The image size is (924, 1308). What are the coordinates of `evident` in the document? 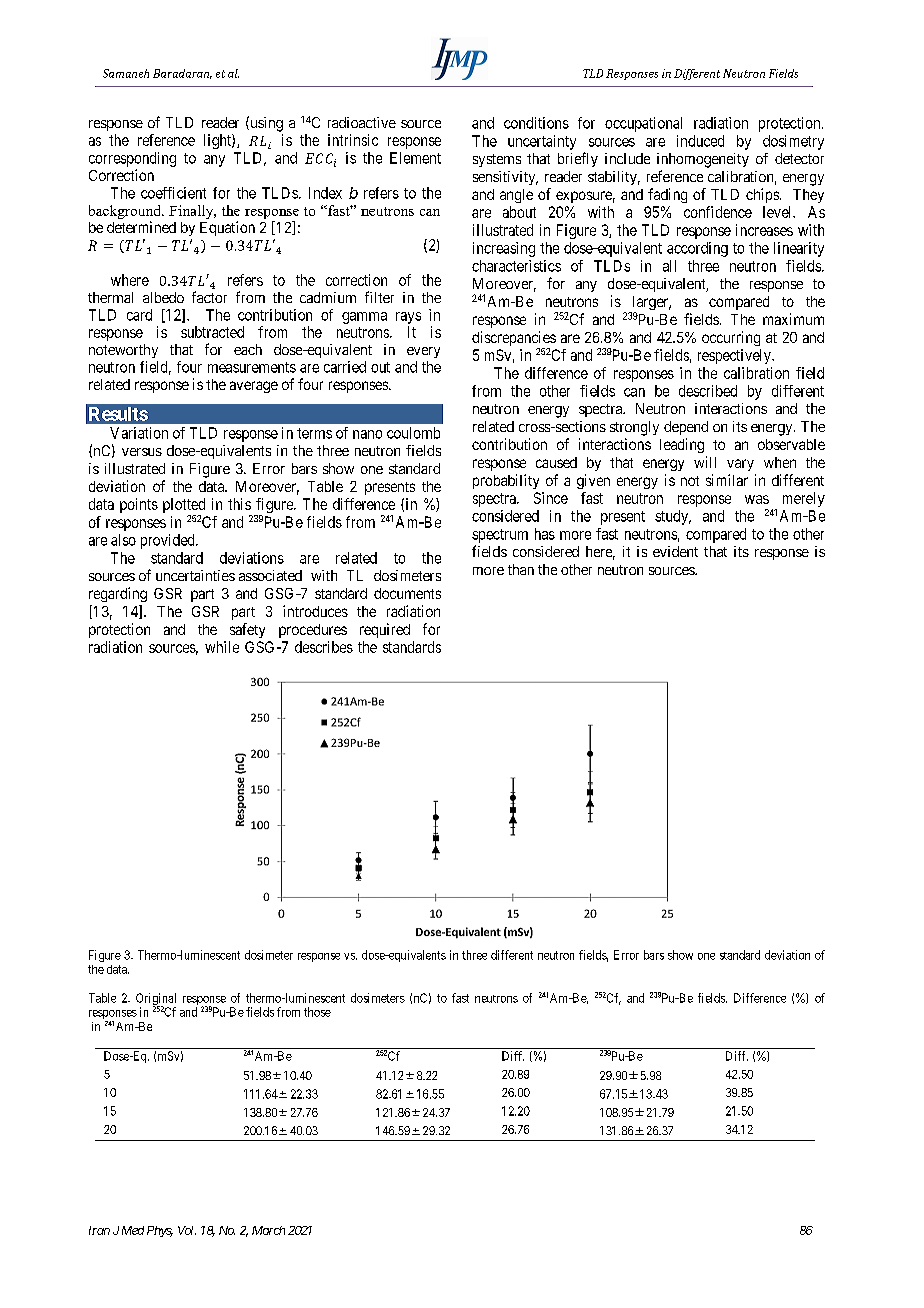 It's located at (675, 551).
